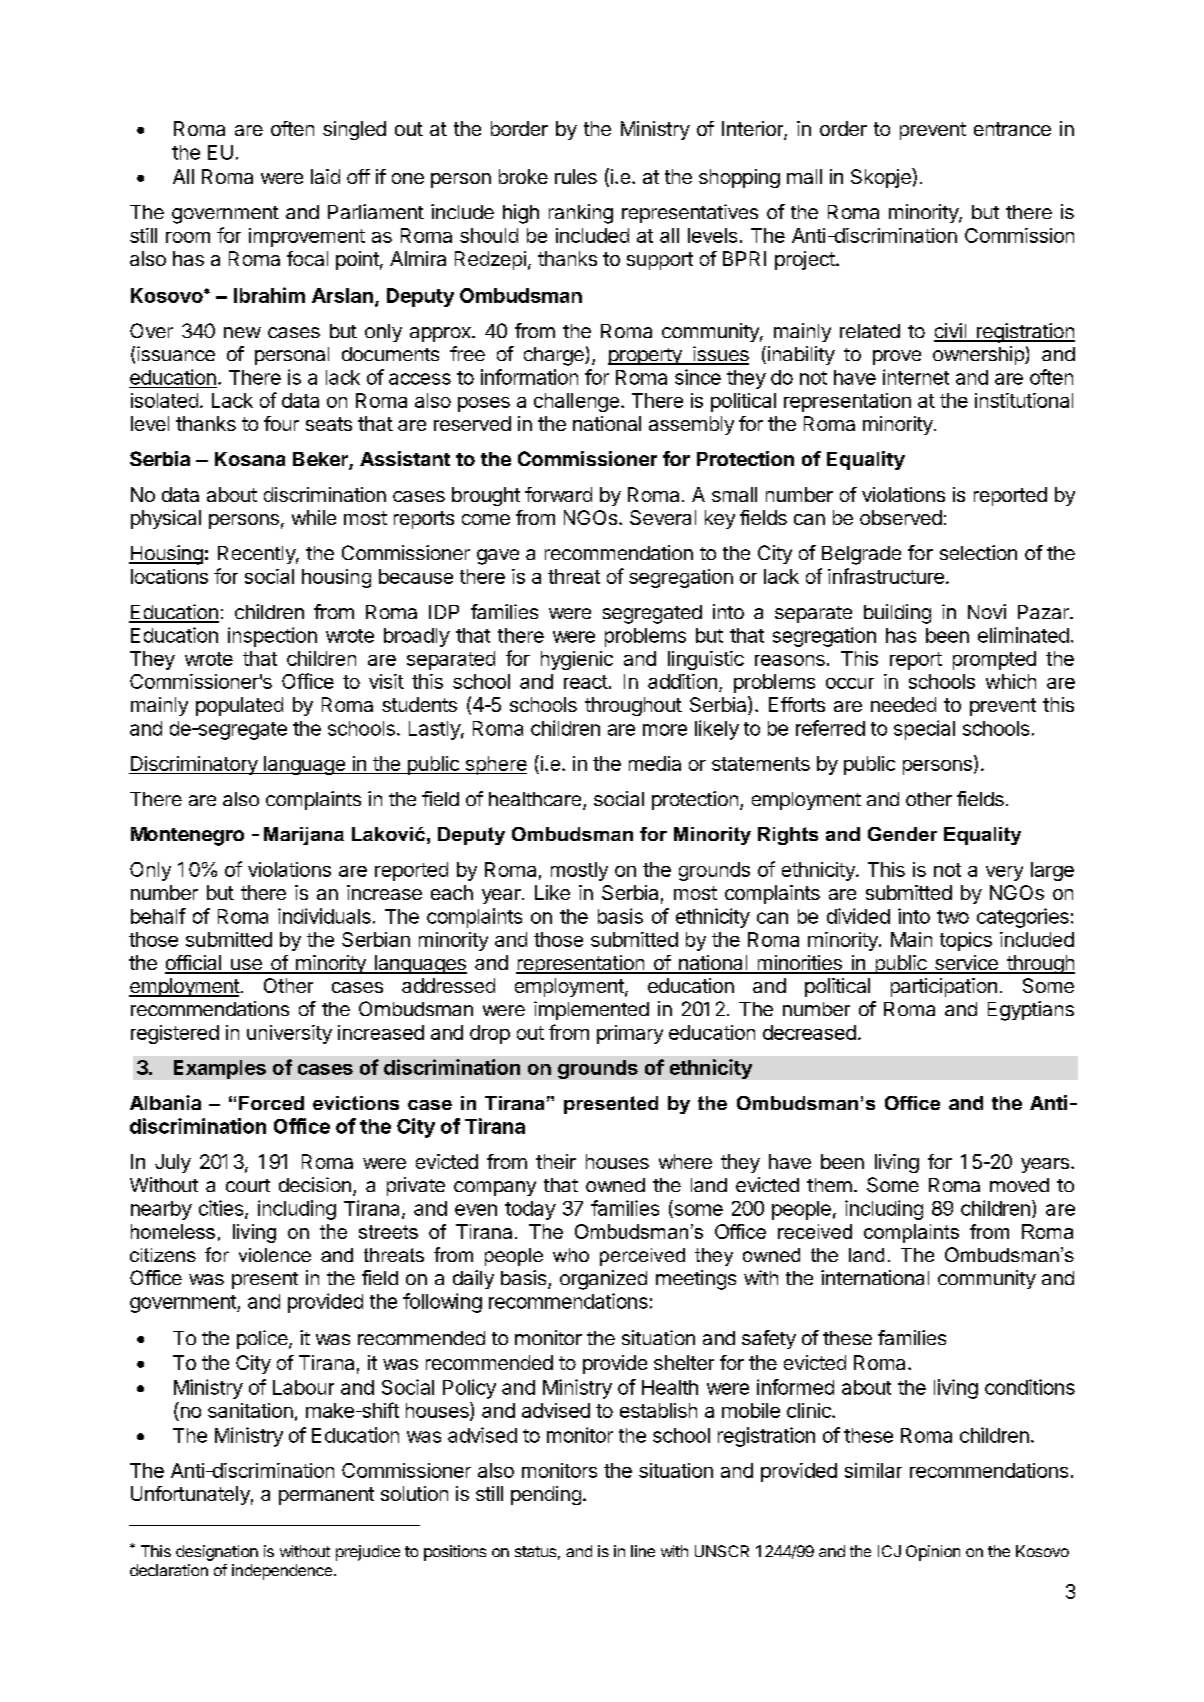 The image size is (1204, 1702). I want to click on entrance, so click(1012, 129).
